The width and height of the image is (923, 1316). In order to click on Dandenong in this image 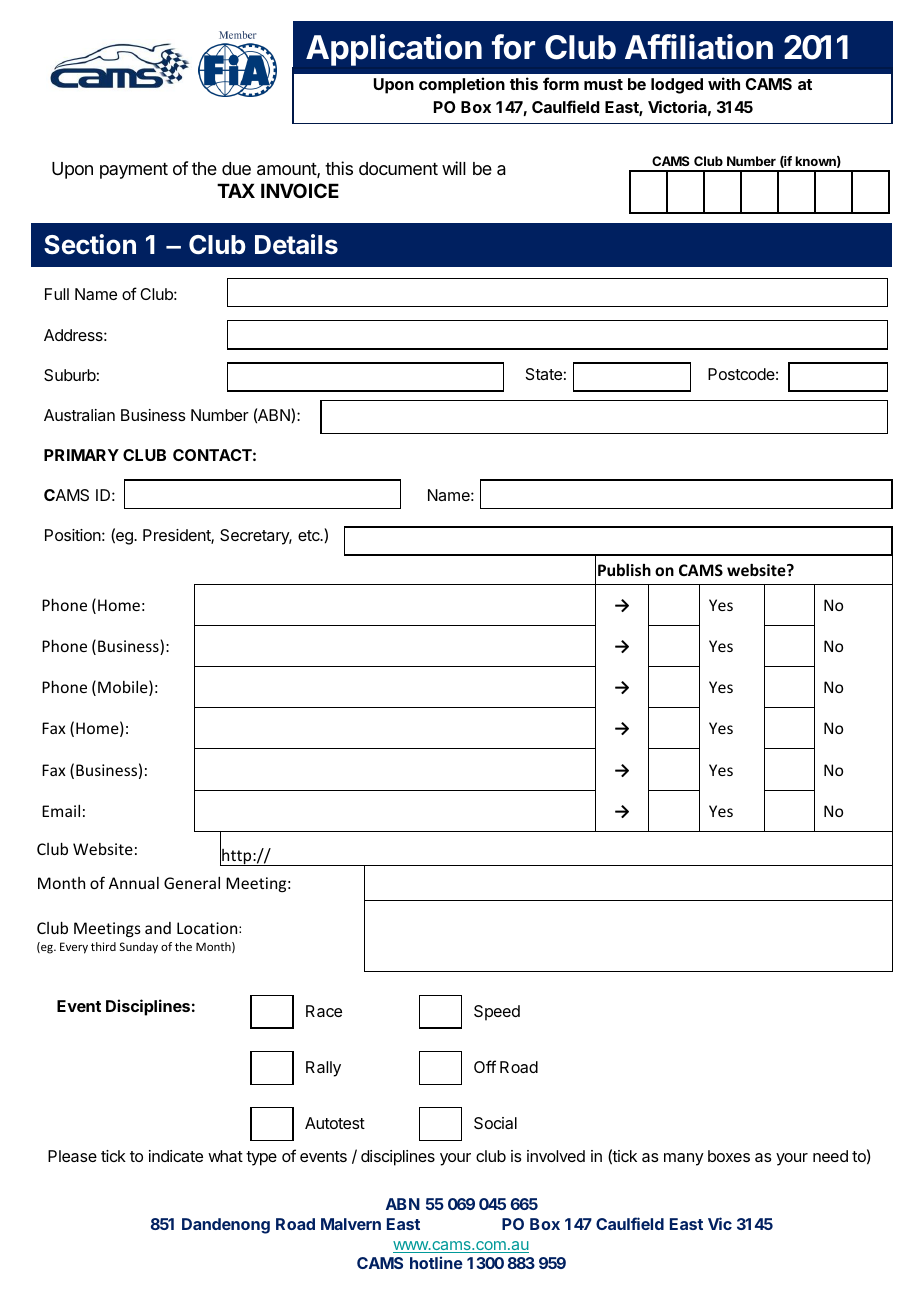, I will do `click(226, 1226)`.
